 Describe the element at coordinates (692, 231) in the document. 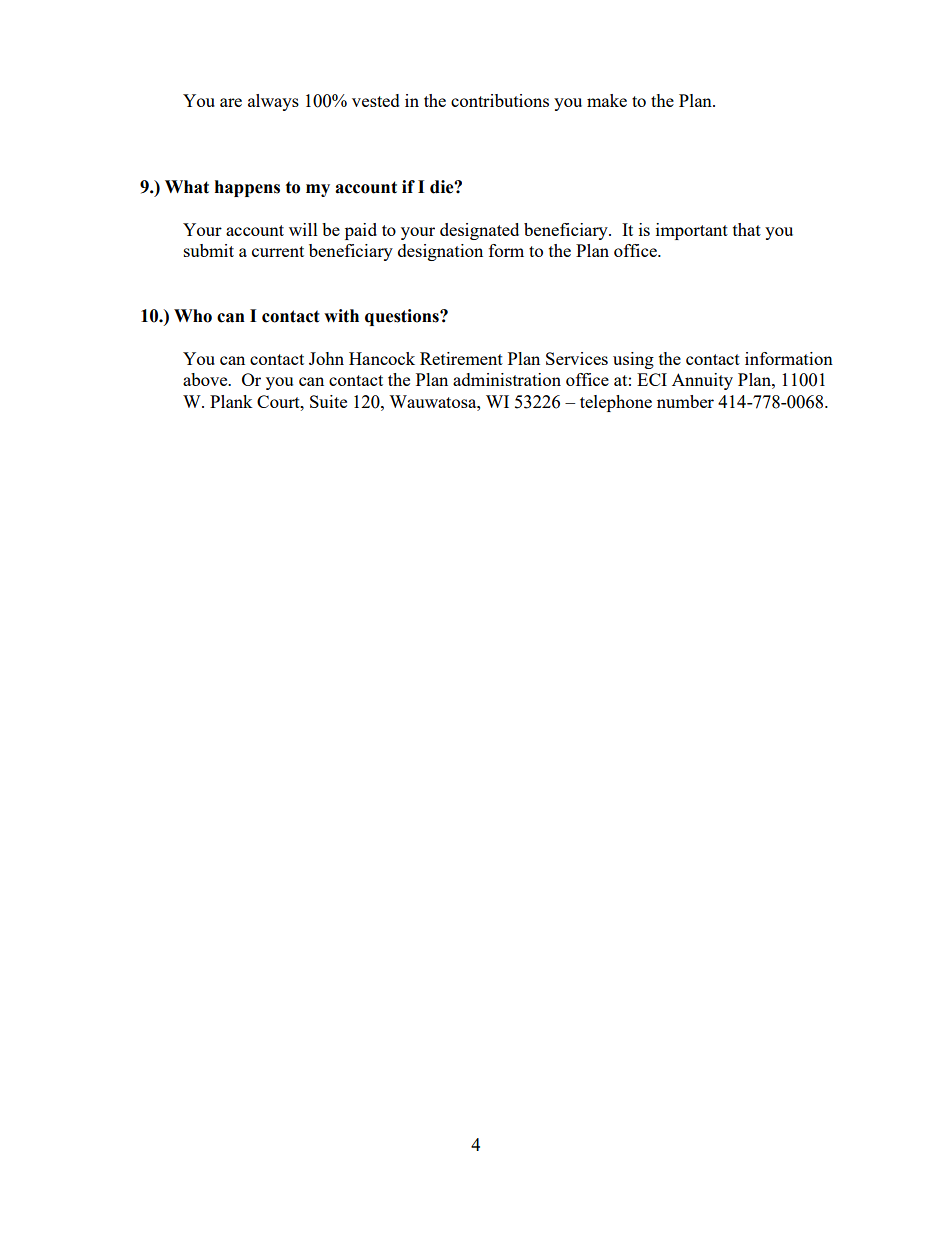

I see `important` at that location.
